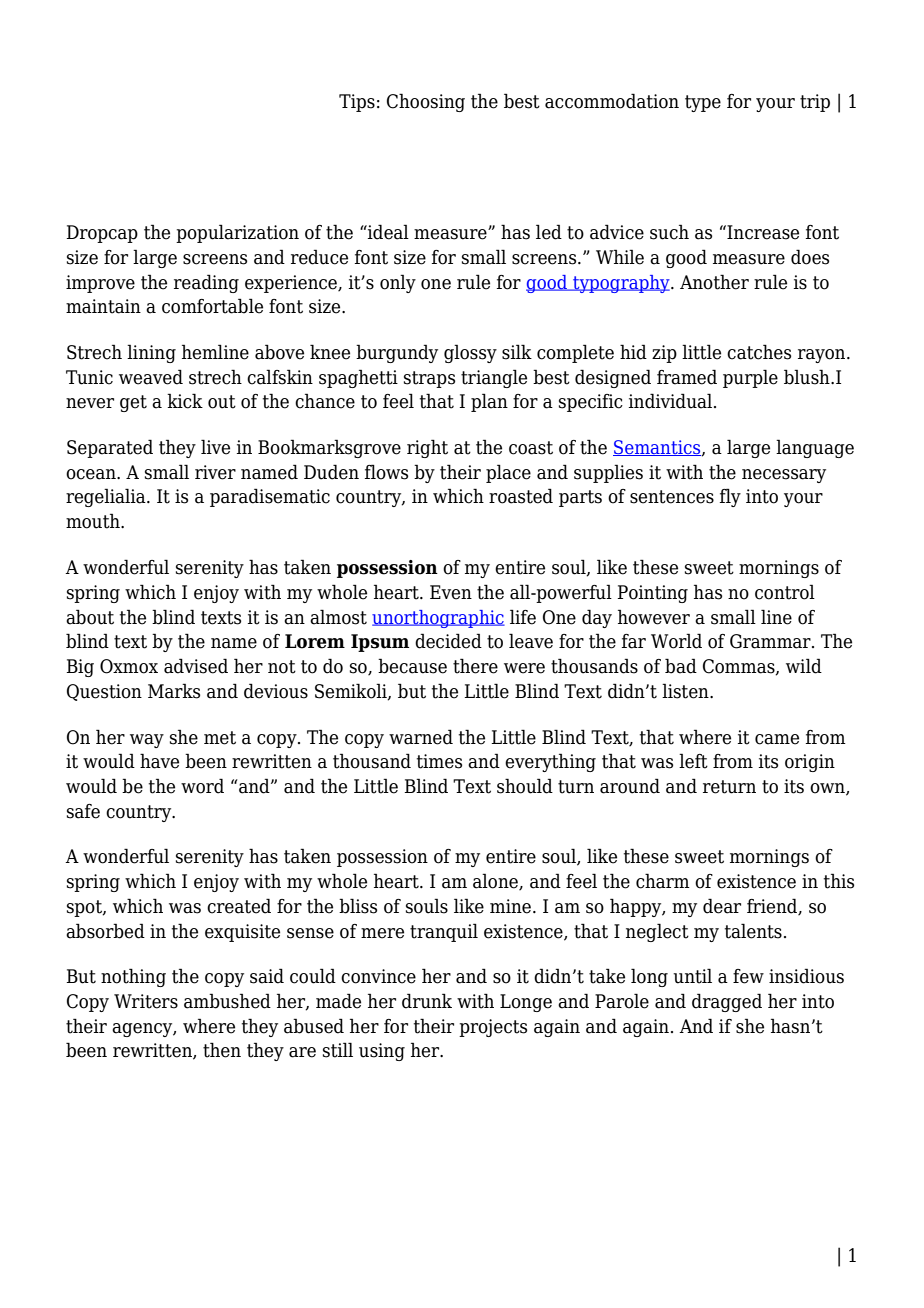 This screenshot has height=1308, width=924. I want to click on control, so click(785, 592).
